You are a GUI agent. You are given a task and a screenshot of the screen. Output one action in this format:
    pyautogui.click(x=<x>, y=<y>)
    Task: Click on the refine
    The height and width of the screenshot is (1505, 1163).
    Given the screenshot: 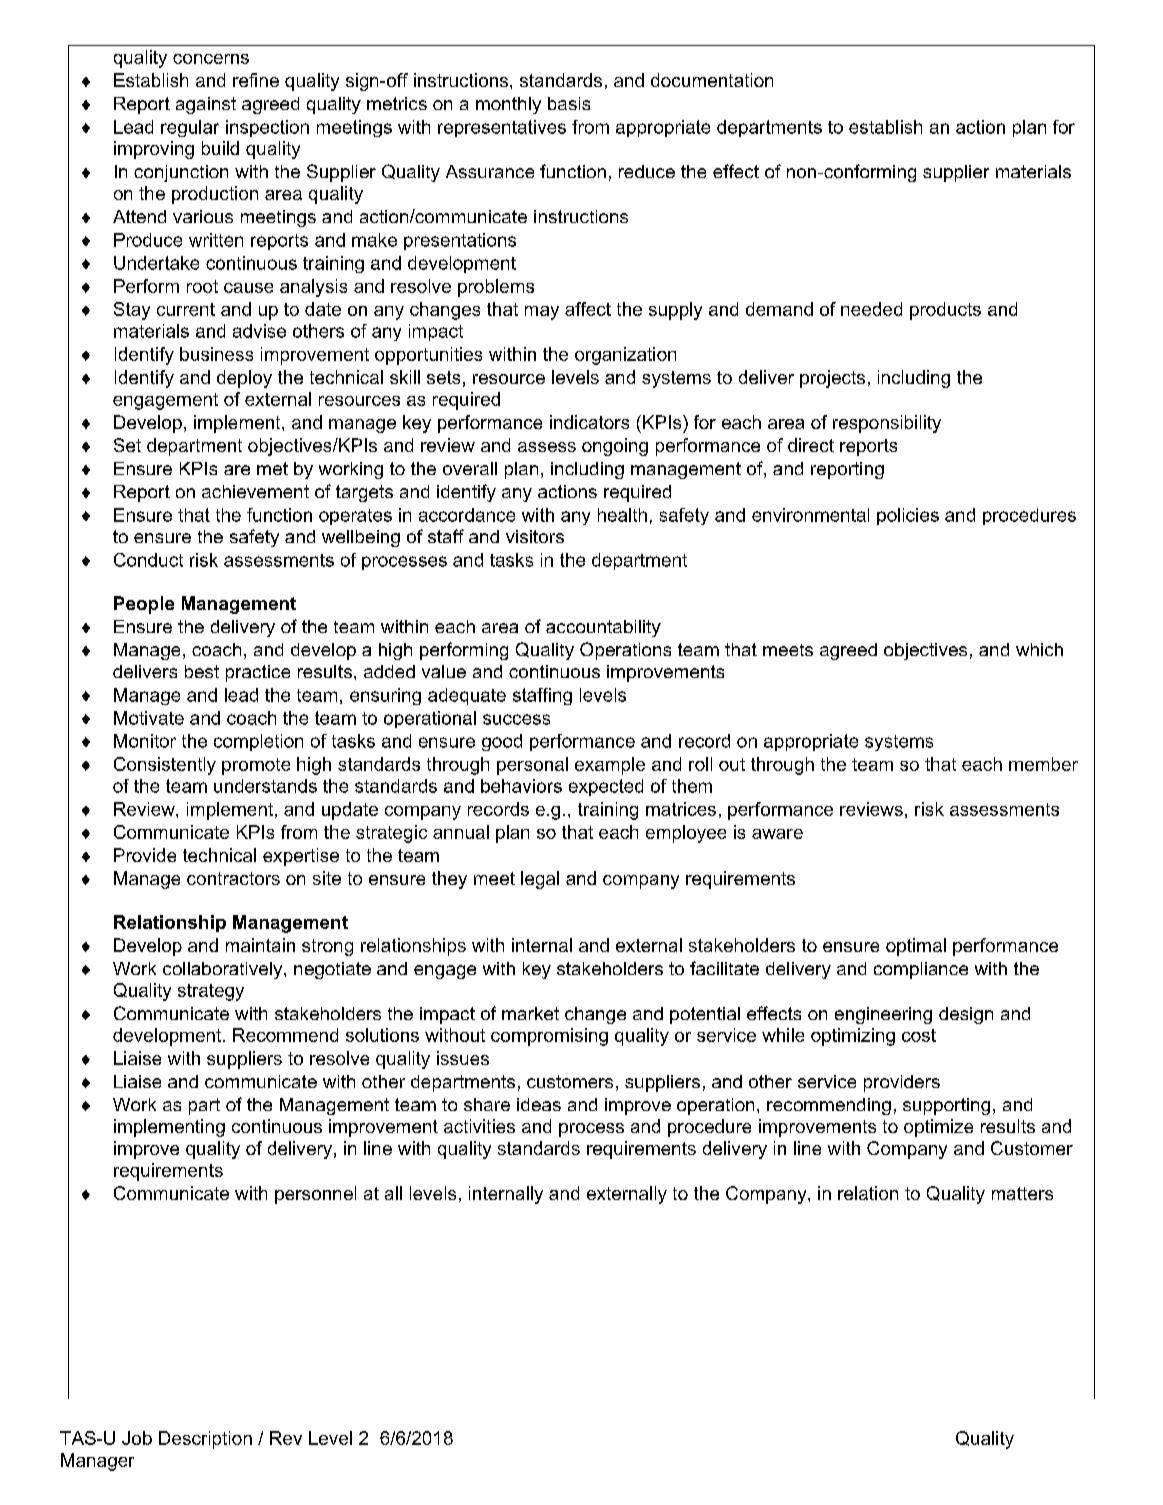 What is the action you would take?
    pyautogui.click(x=256, y=80)
